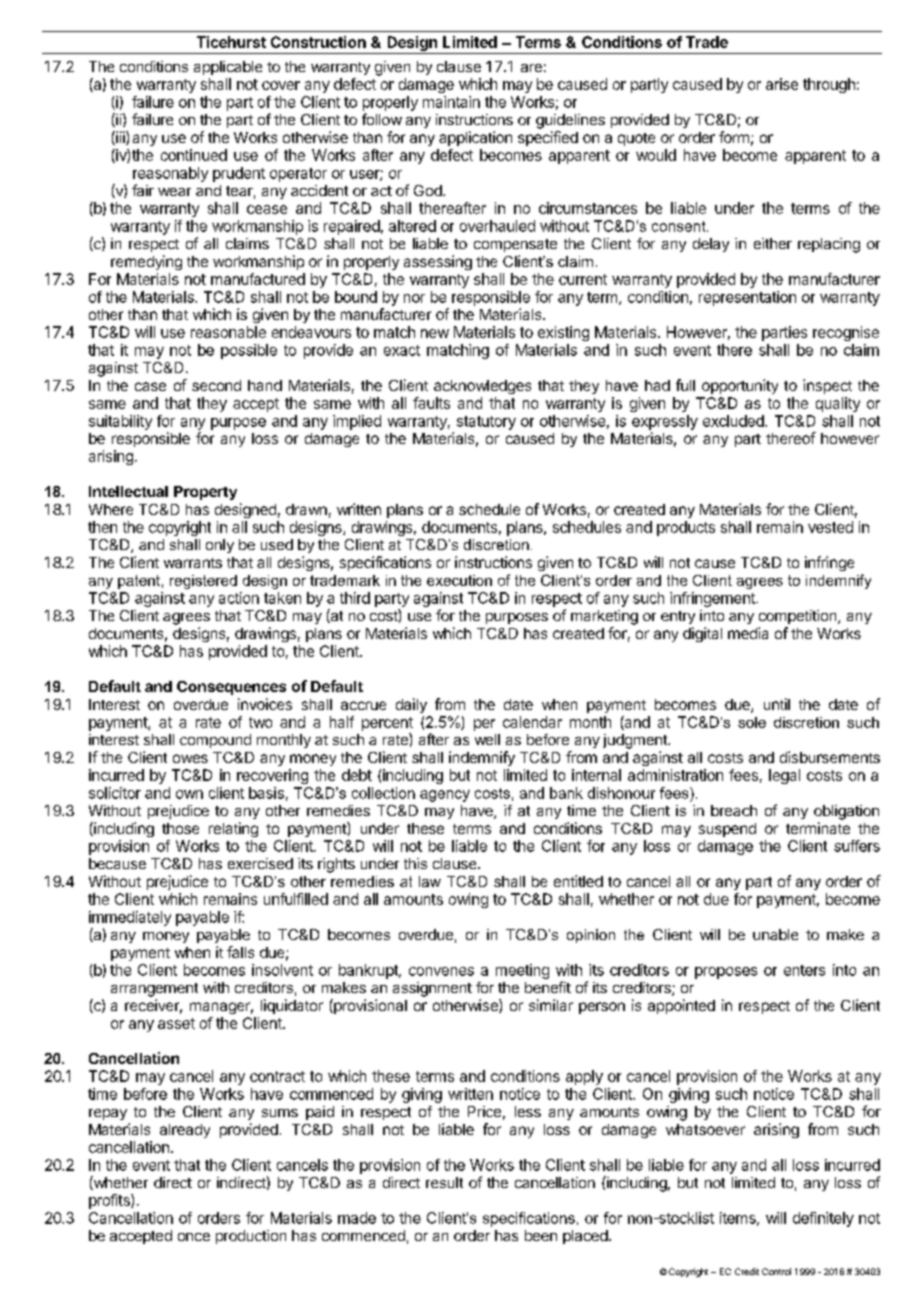  I want to click on maintain, so click(451, 102).
